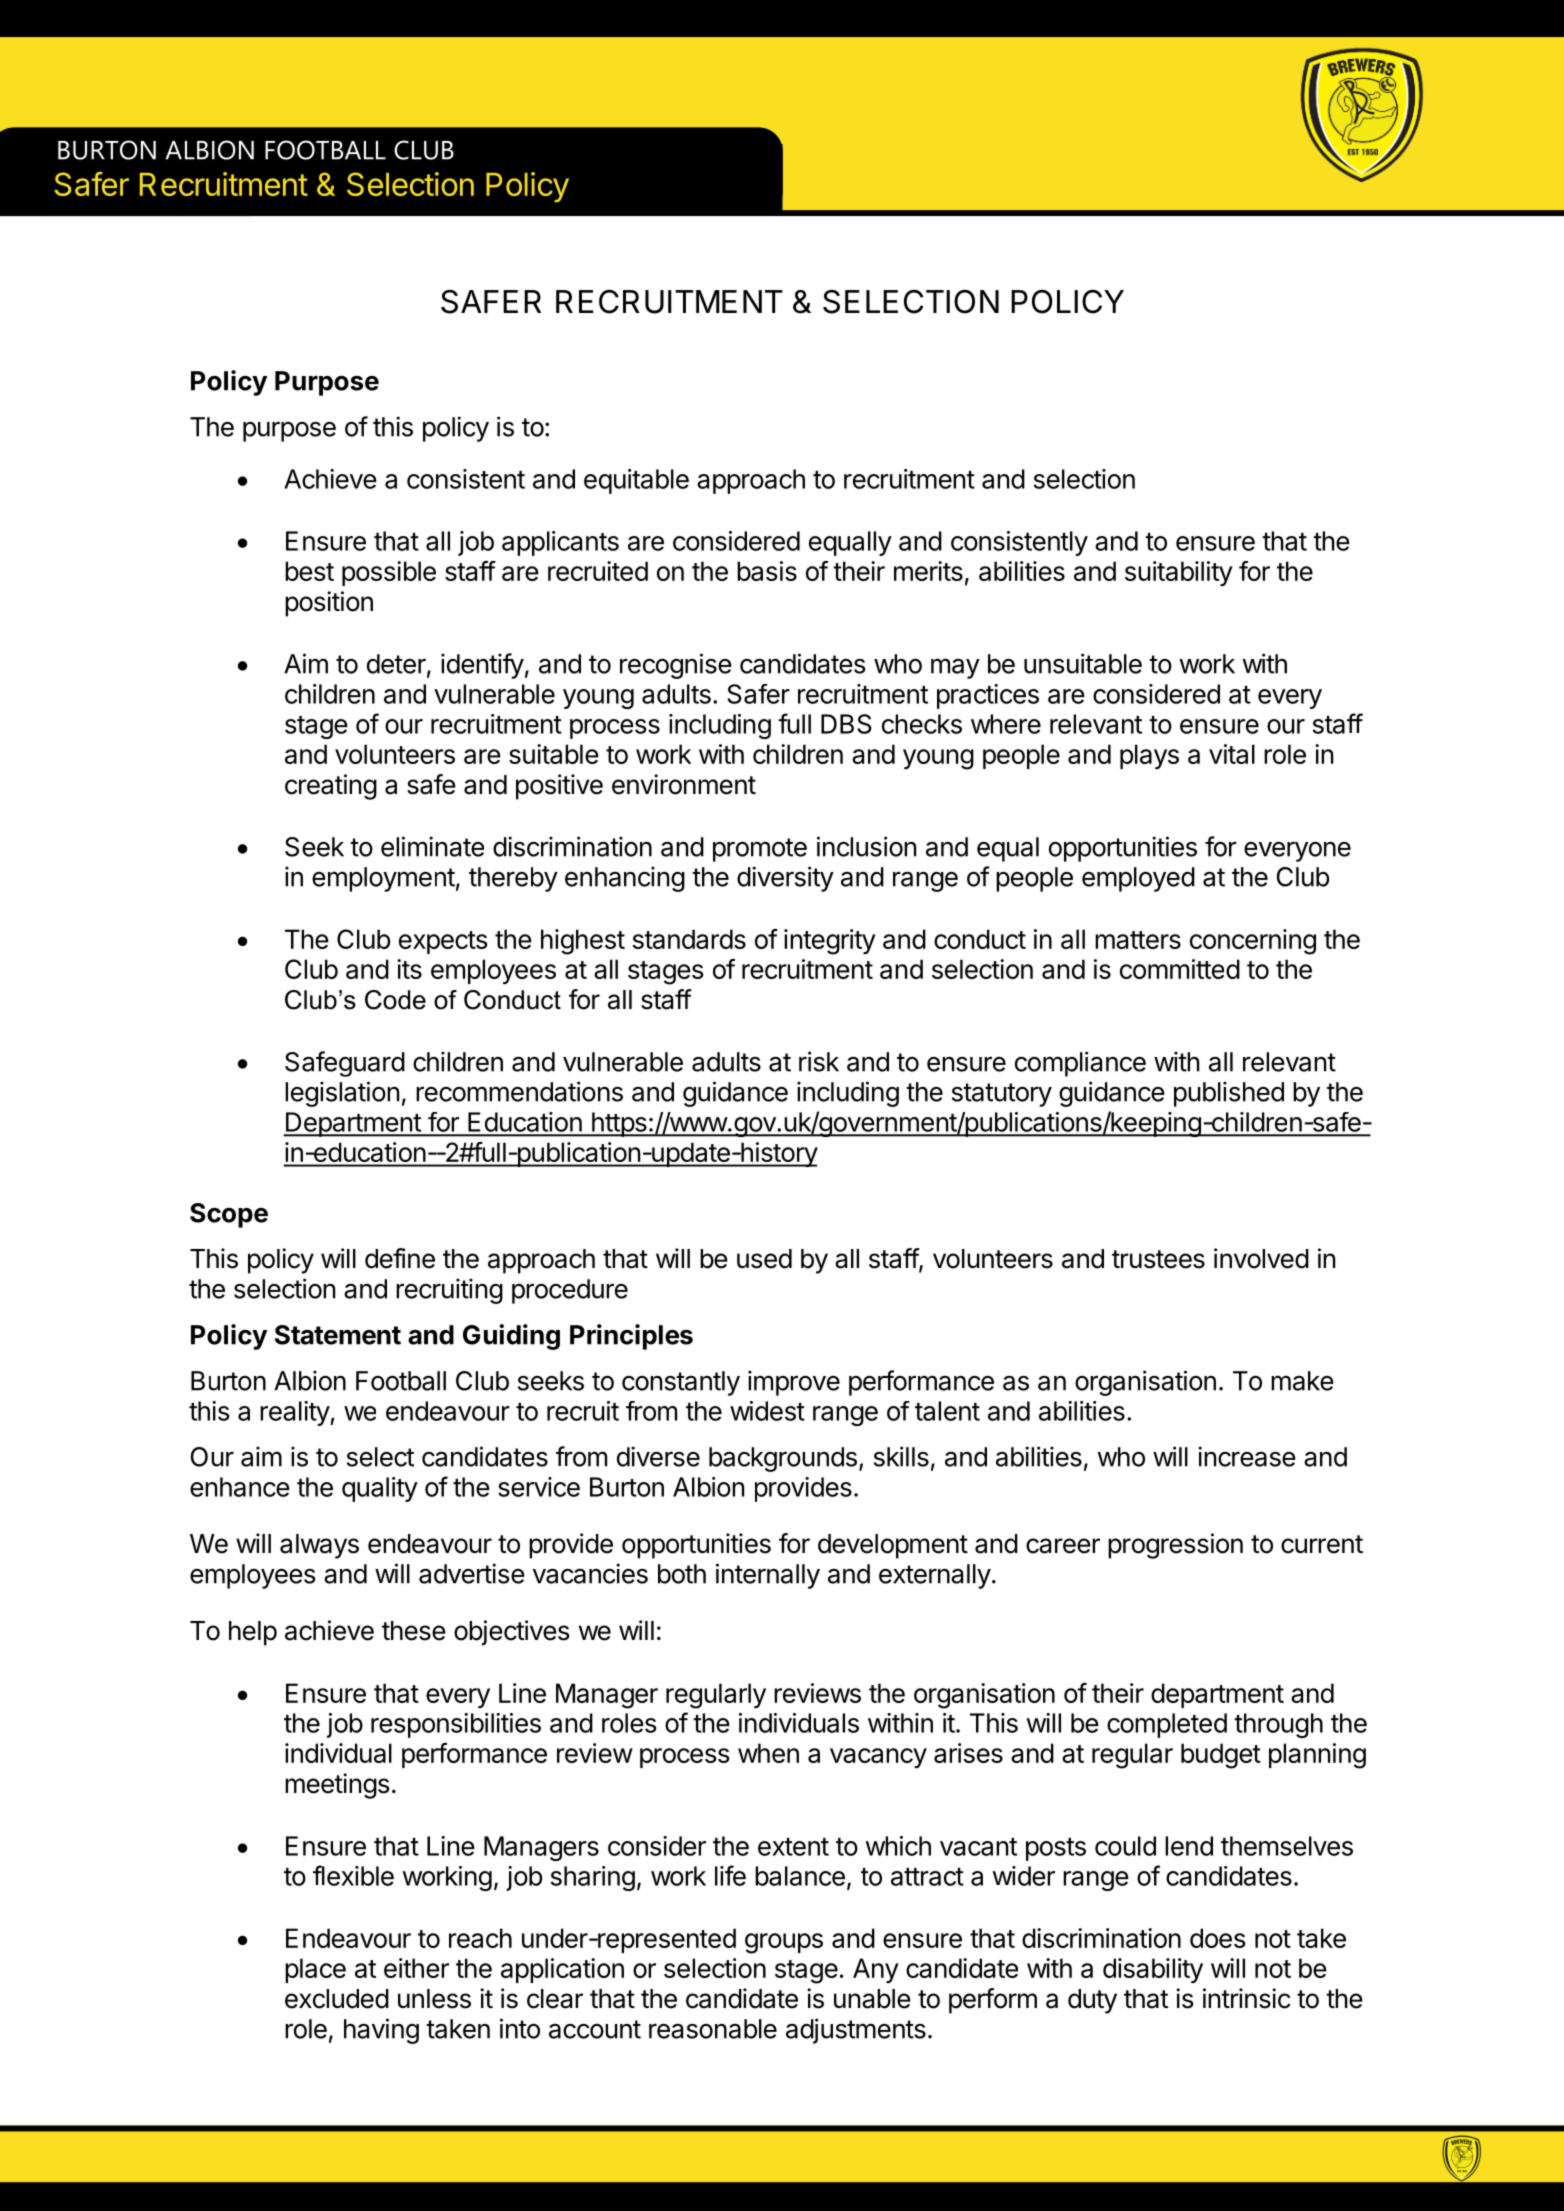 The width and height of the screenshot is (1564, 2211). What do you see at coordinates (1180, 969) in the screenshot?
I see `committed` at bounding box center [1180, 969].
